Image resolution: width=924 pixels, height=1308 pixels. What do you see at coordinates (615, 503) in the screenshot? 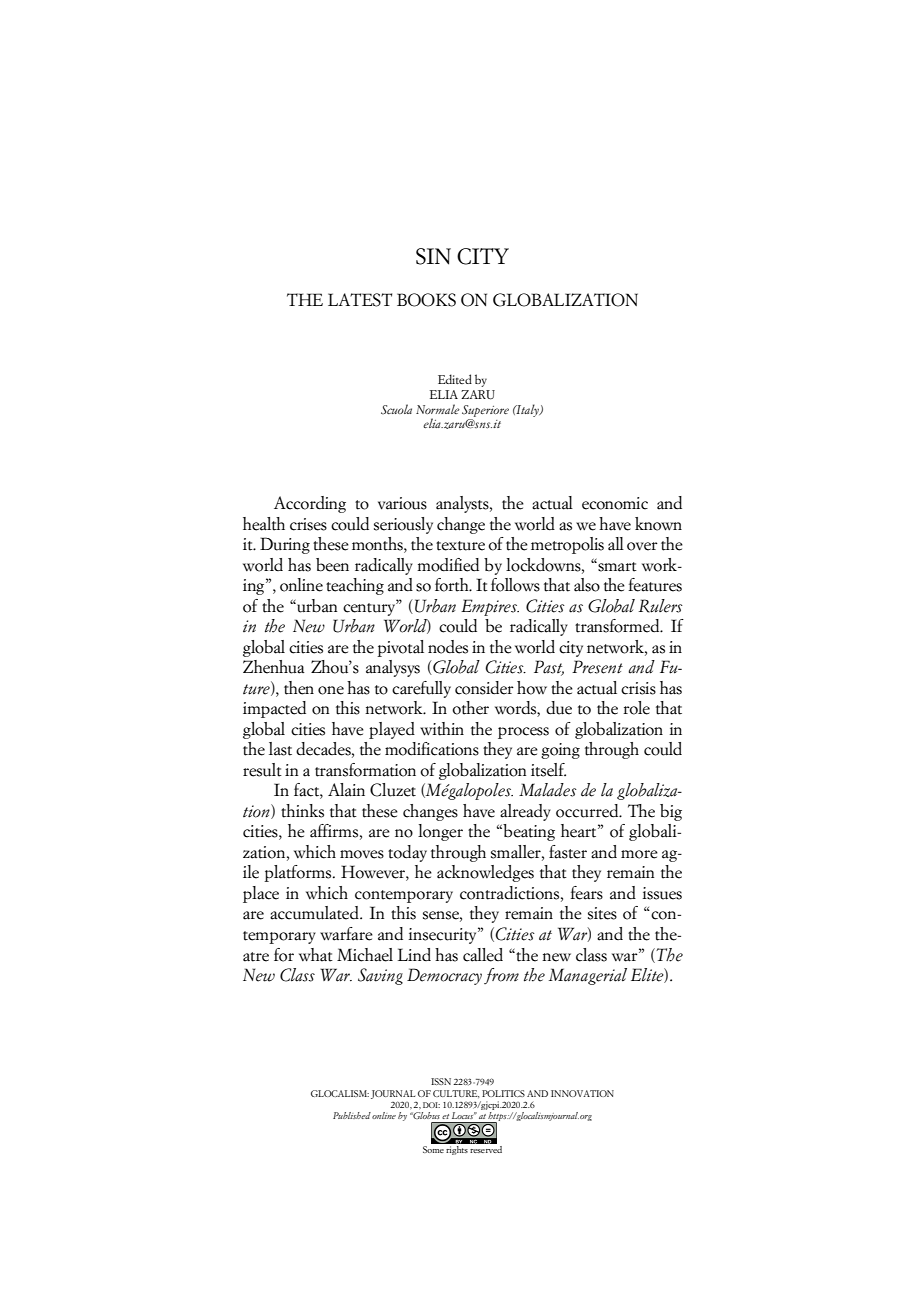
I see `economic` at bounding box center [615, 503].
